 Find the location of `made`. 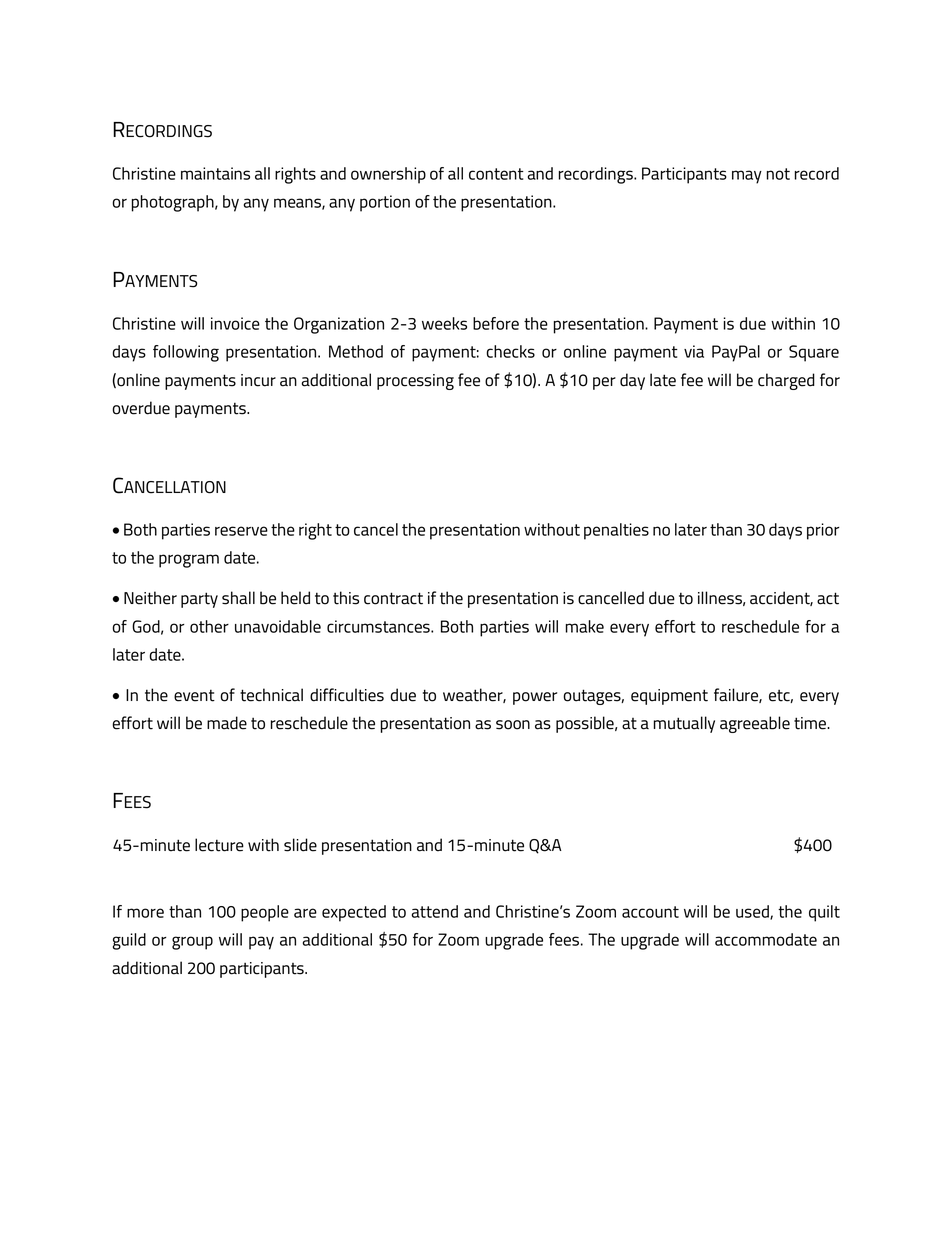

made is located at coordinates (227, 723).
